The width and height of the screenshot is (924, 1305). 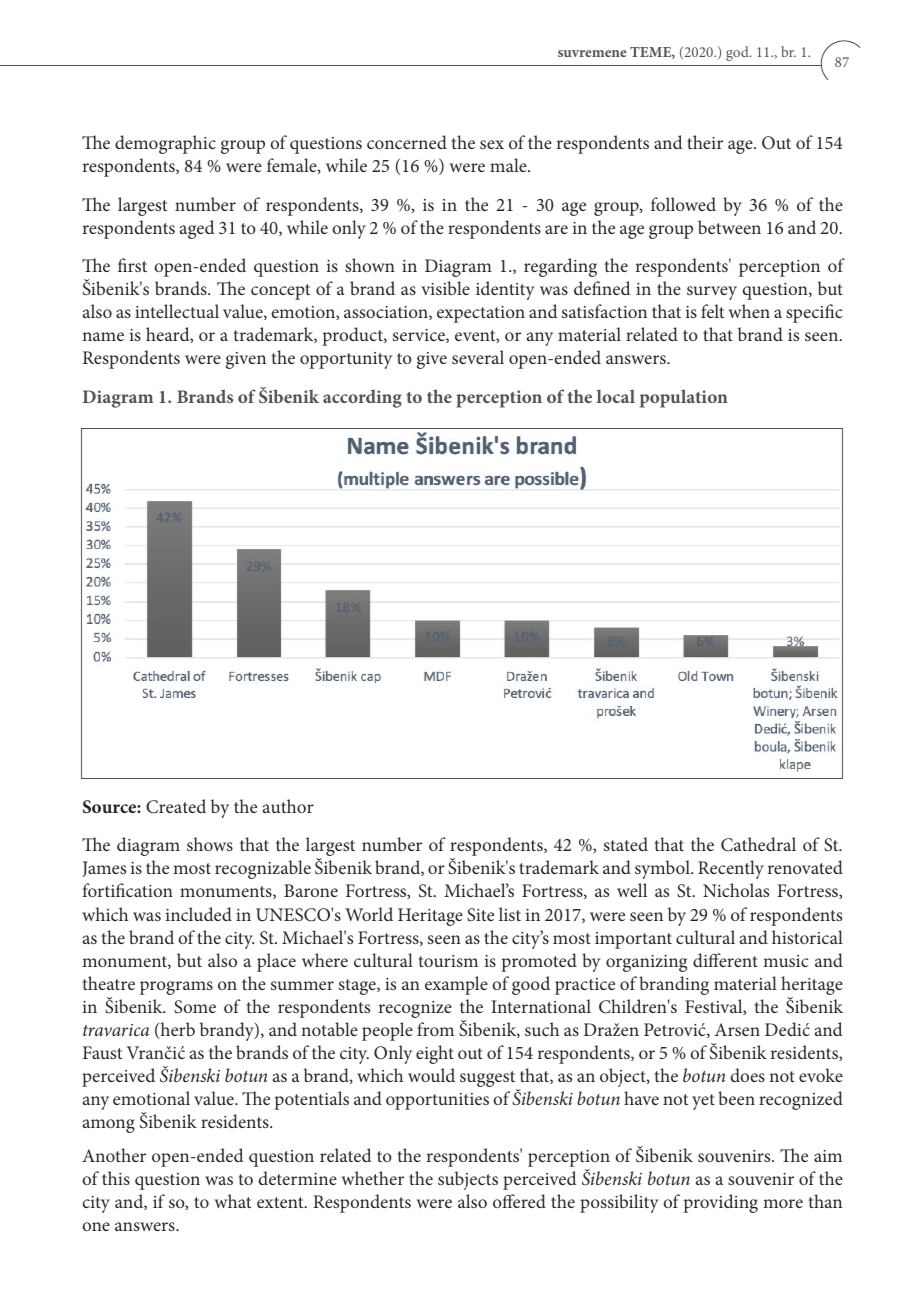 What do you see at coordinates (176, 806) in the screenshot?
I see `Created` at bounding box center [176, 806].
